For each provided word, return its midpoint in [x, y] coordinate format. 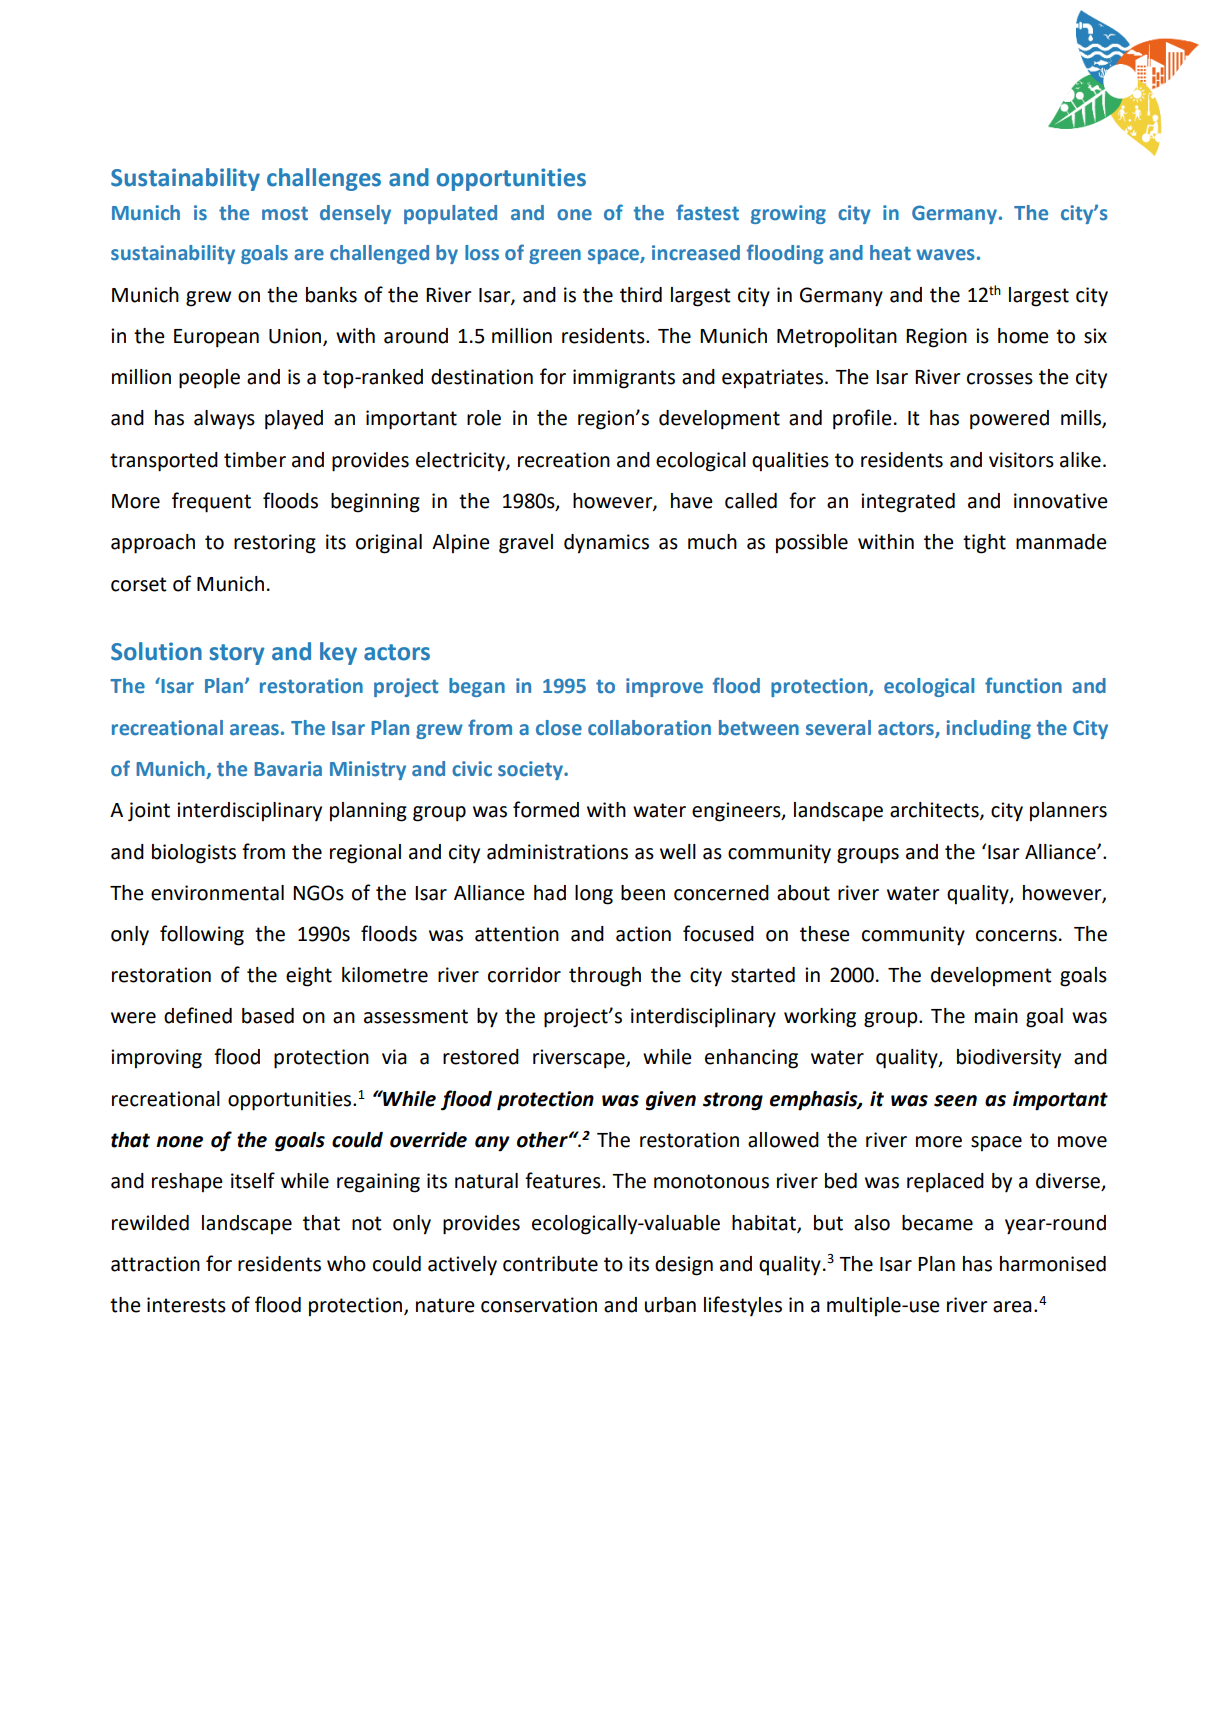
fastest [707, 212]
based [268, 1016]
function [1023, 685]
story [237, 654]
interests [186, 1305]
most [285, 214]
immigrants [624, 379]
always [224, 419]
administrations [557, 852]
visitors [1021, 460]
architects [935, 811]
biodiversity [1009, 1058]
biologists [194, 854]
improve [664, 687]
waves [945, 255]
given [671, 1101]
